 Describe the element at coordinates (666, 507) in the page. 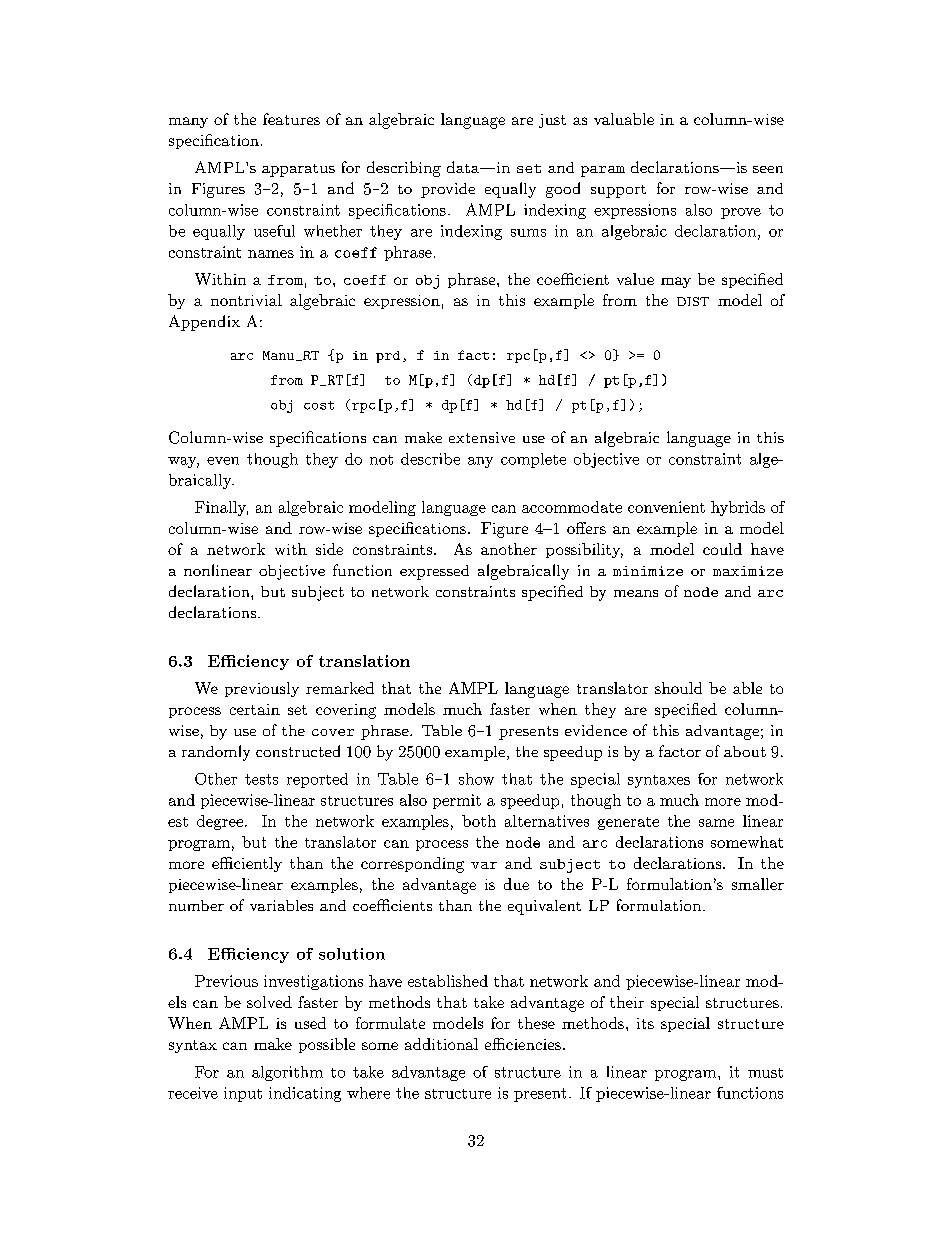

I see `convenient` at that location.
